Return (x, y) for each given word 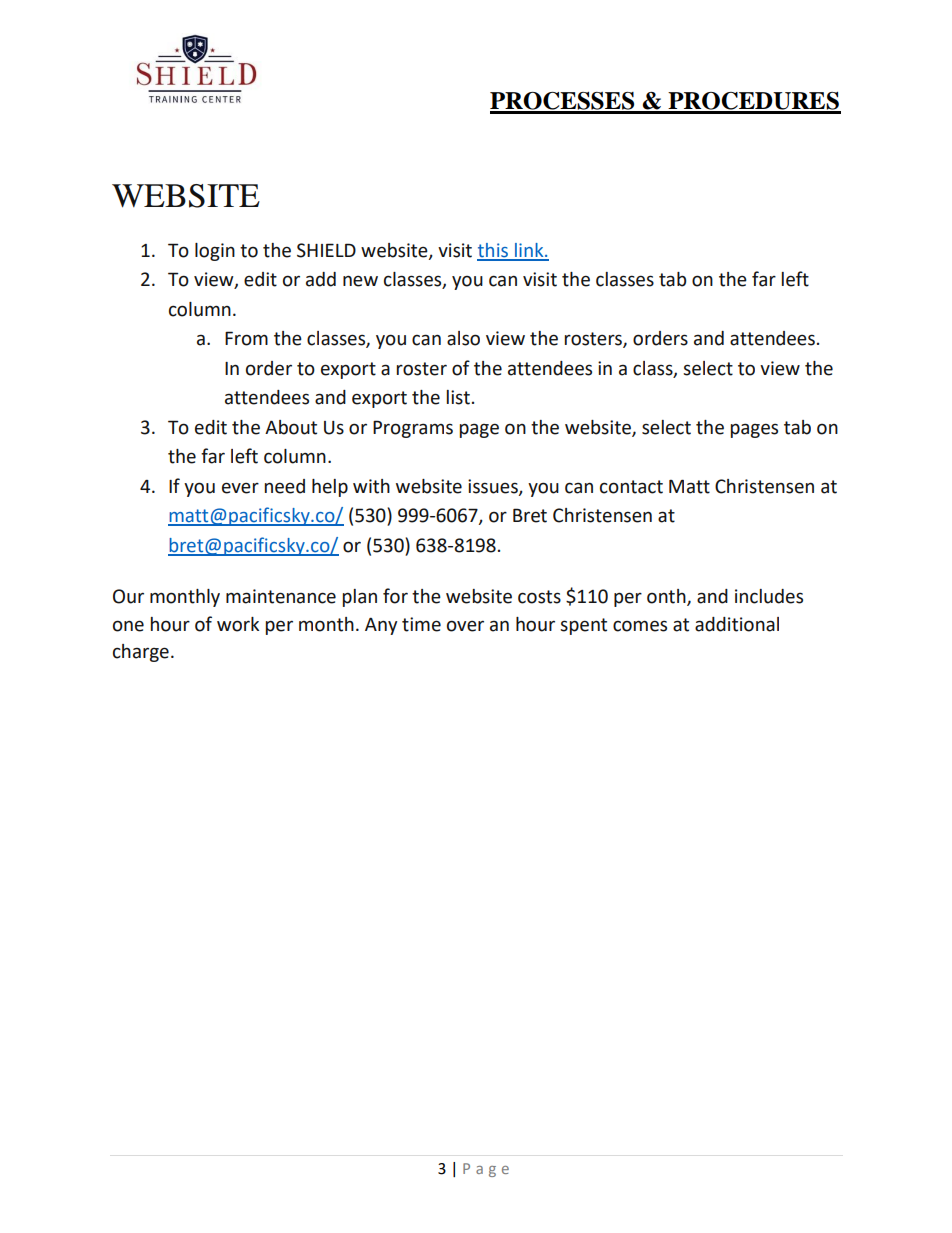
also (463, 338)
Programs (413, 429)
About (291, 427)
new (360, 281)
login (215, 252)
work (238, 624)
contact (631, 487)
